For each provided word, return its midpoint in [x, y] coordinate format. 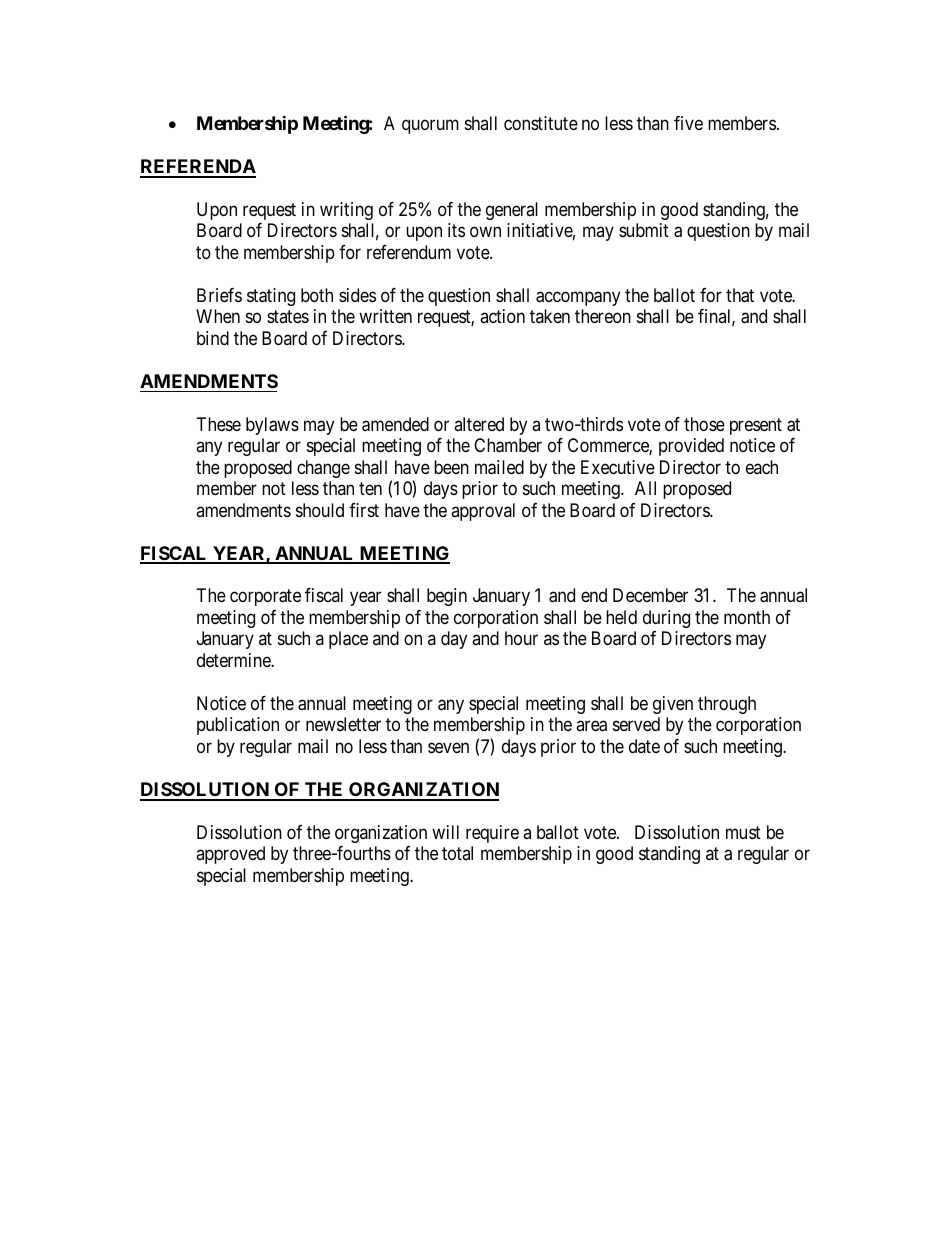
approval [483, 512]
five [688, 123]
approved [230, 855]
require [492, 834]
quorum [430, 126]
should [320, 510]
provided [691, 447]
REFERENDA [198, 168]
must [743, 832]
